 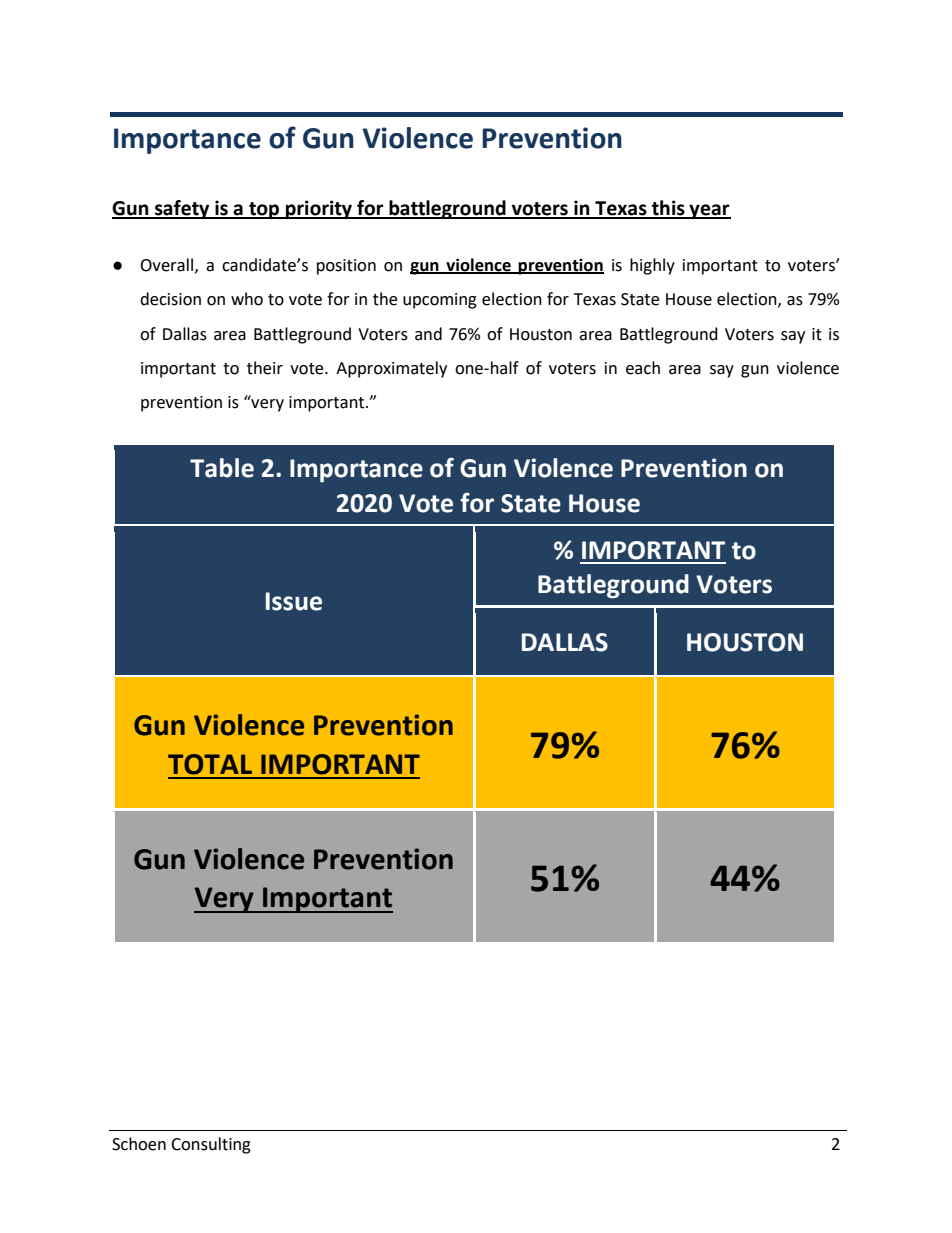 I want to click on Consulting, so click(x=211, y=1145).
